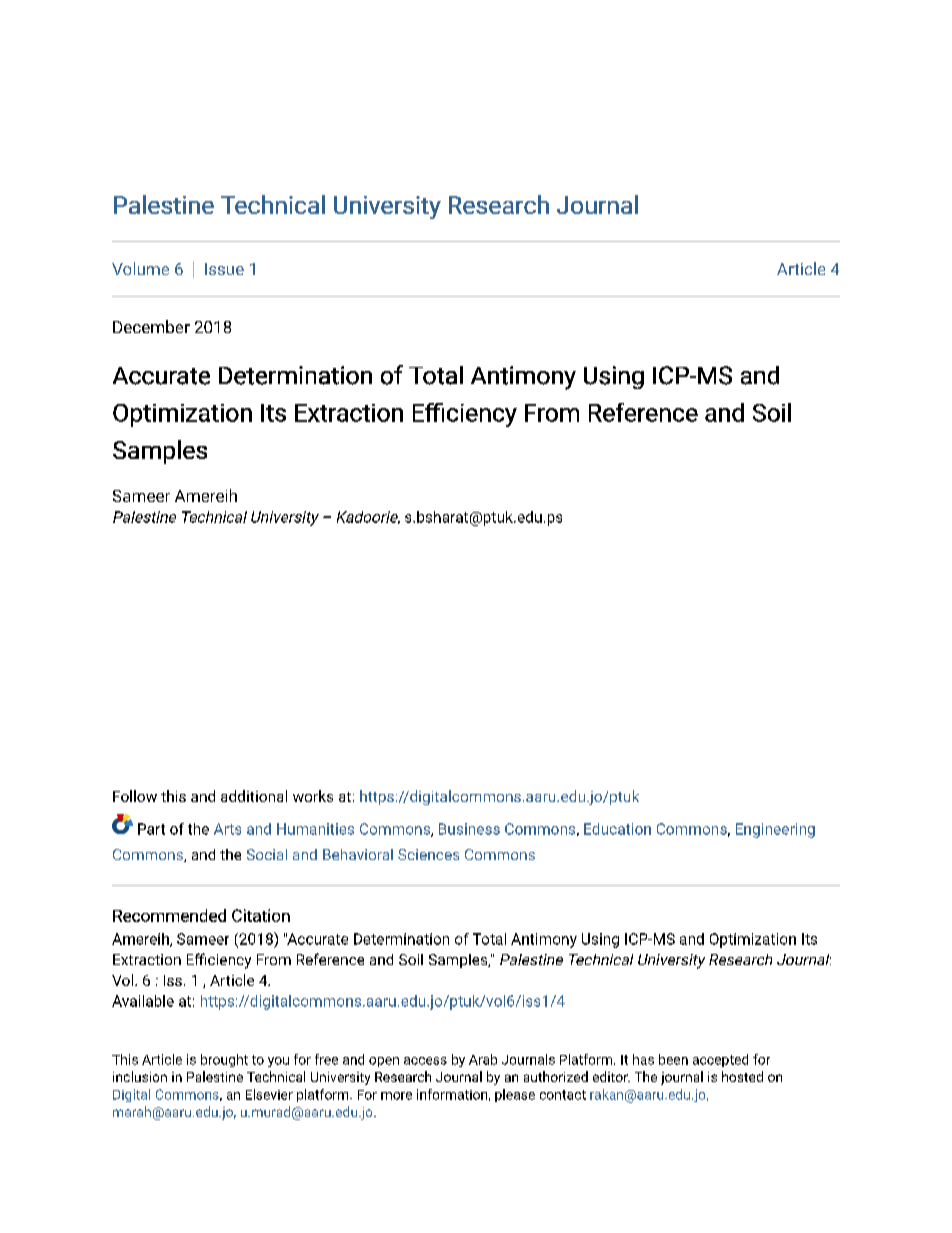 Image resolution: width=952 pixels, height=1233 pixels. What do you see at coordinates (313, 796) in the image?
I see `works` at bounding box center [313, 796].
